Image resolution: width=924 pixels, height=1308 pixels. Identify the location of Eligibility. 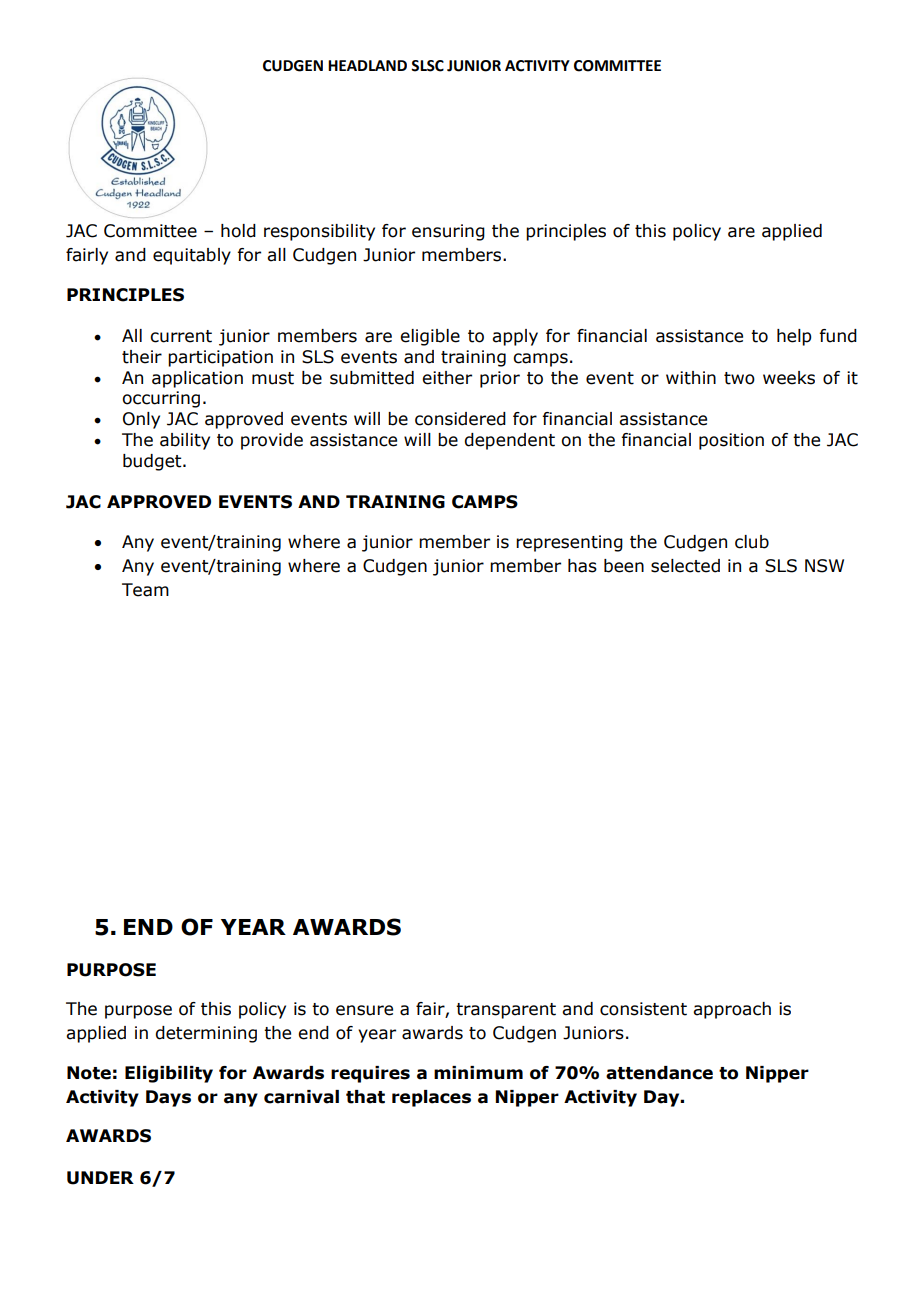
(169, 1074).
